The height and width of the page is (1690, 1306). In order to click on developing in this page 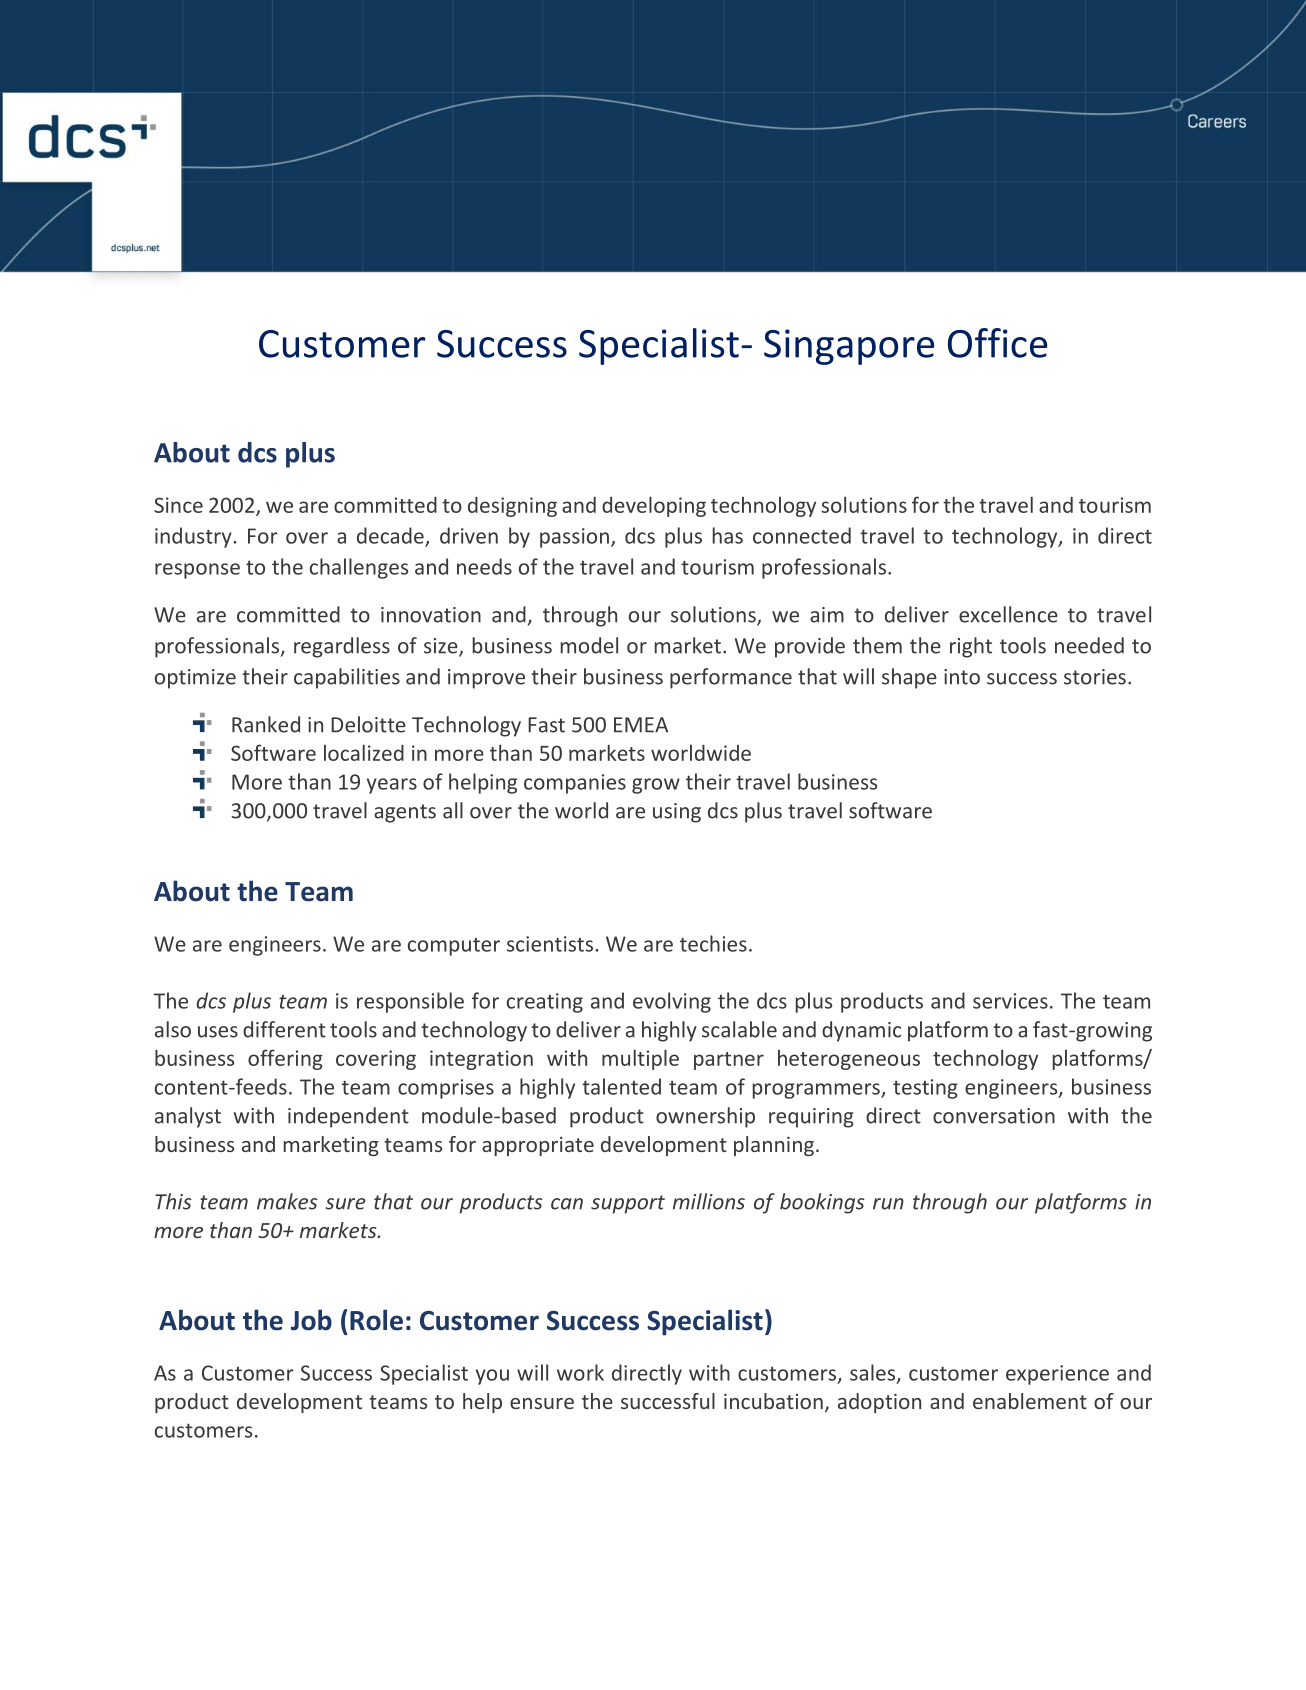, I will do `click(654, 506)`.
